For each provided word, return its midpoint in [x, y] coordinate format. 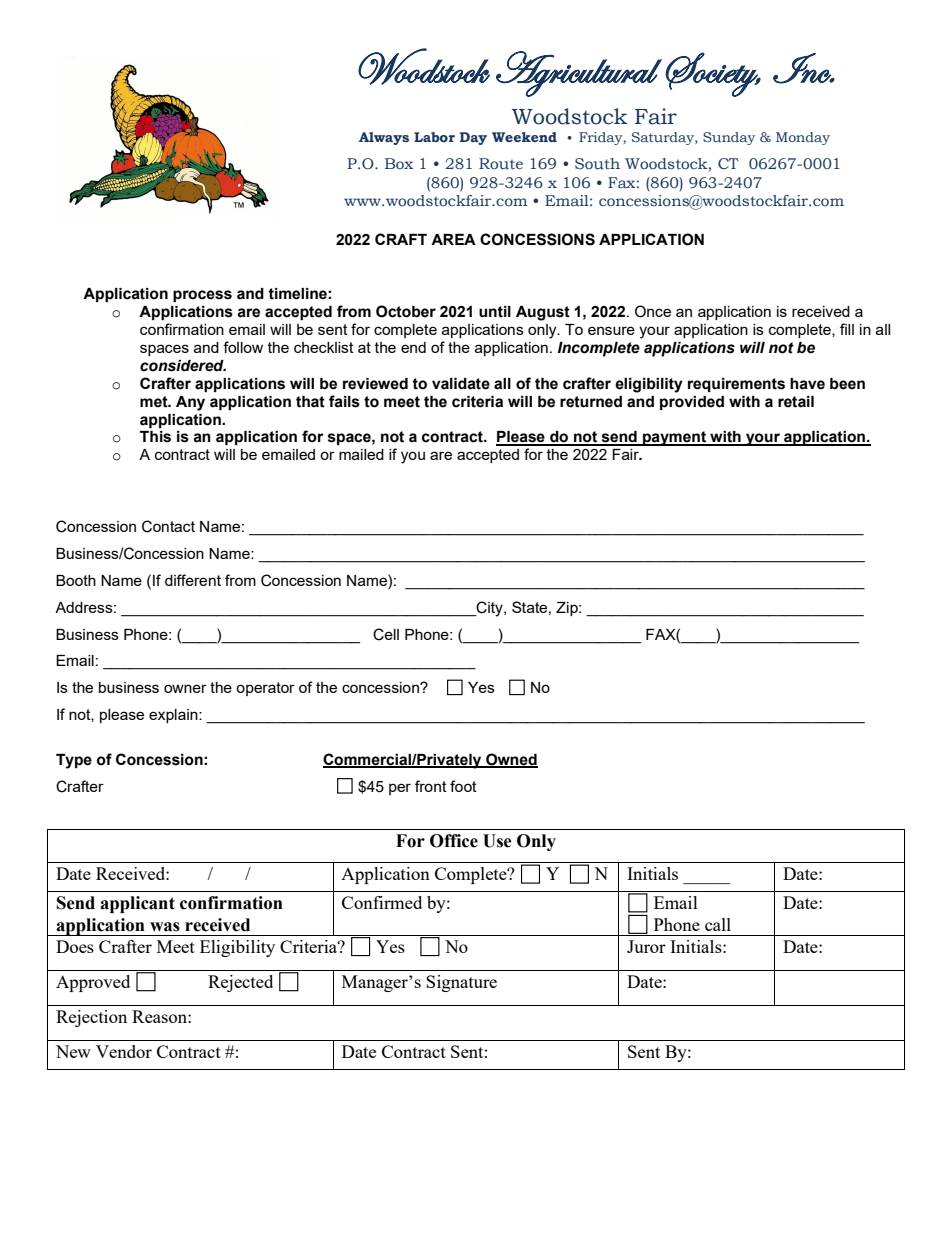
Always [384, 138]
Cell [386, 634]
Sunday [729, 138]
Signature [461, 983]
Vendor [124, 1051]
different [193, 580]
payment [675, 438]
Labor [434, 137]
